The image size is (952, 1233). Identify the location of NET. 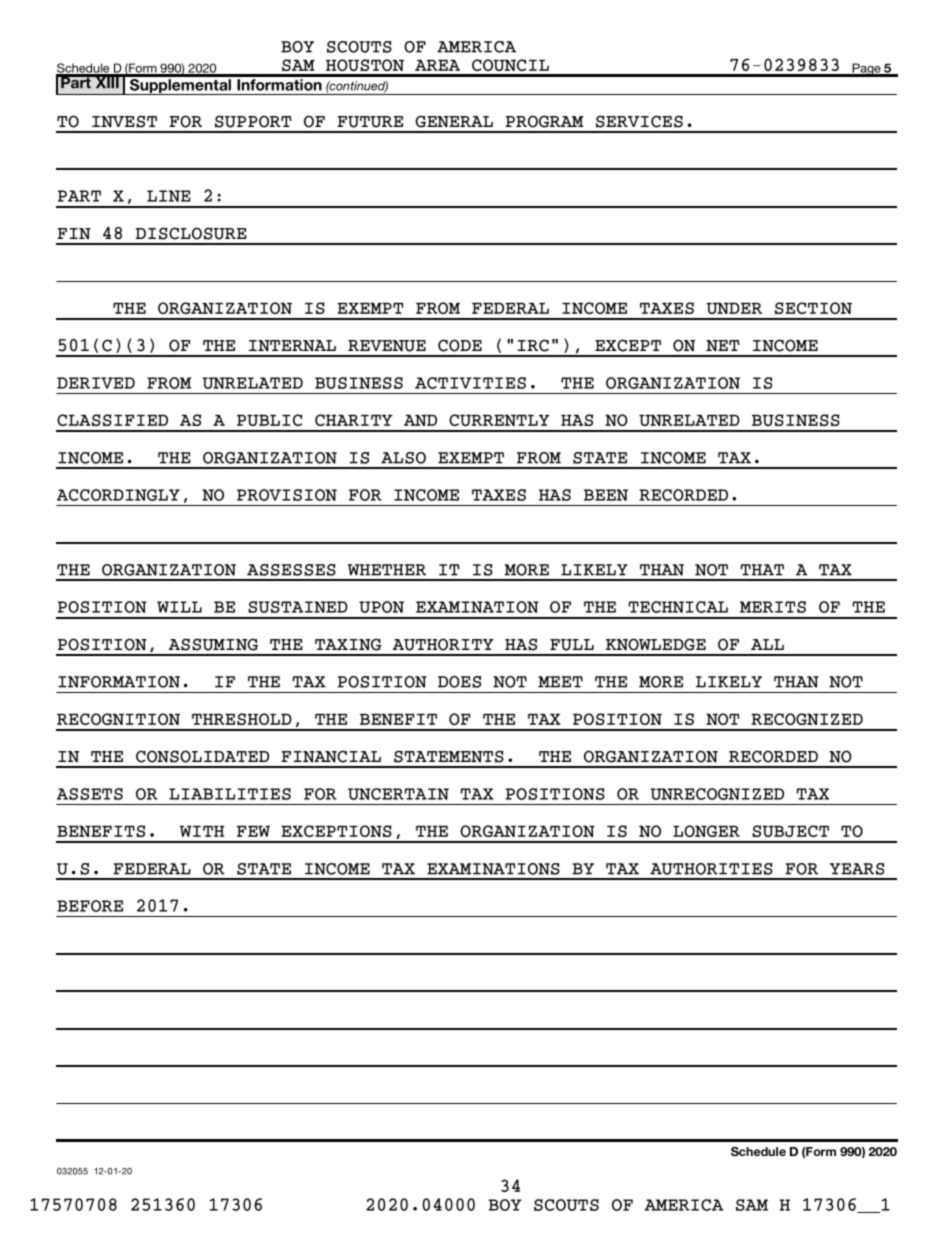
(723, 346).
